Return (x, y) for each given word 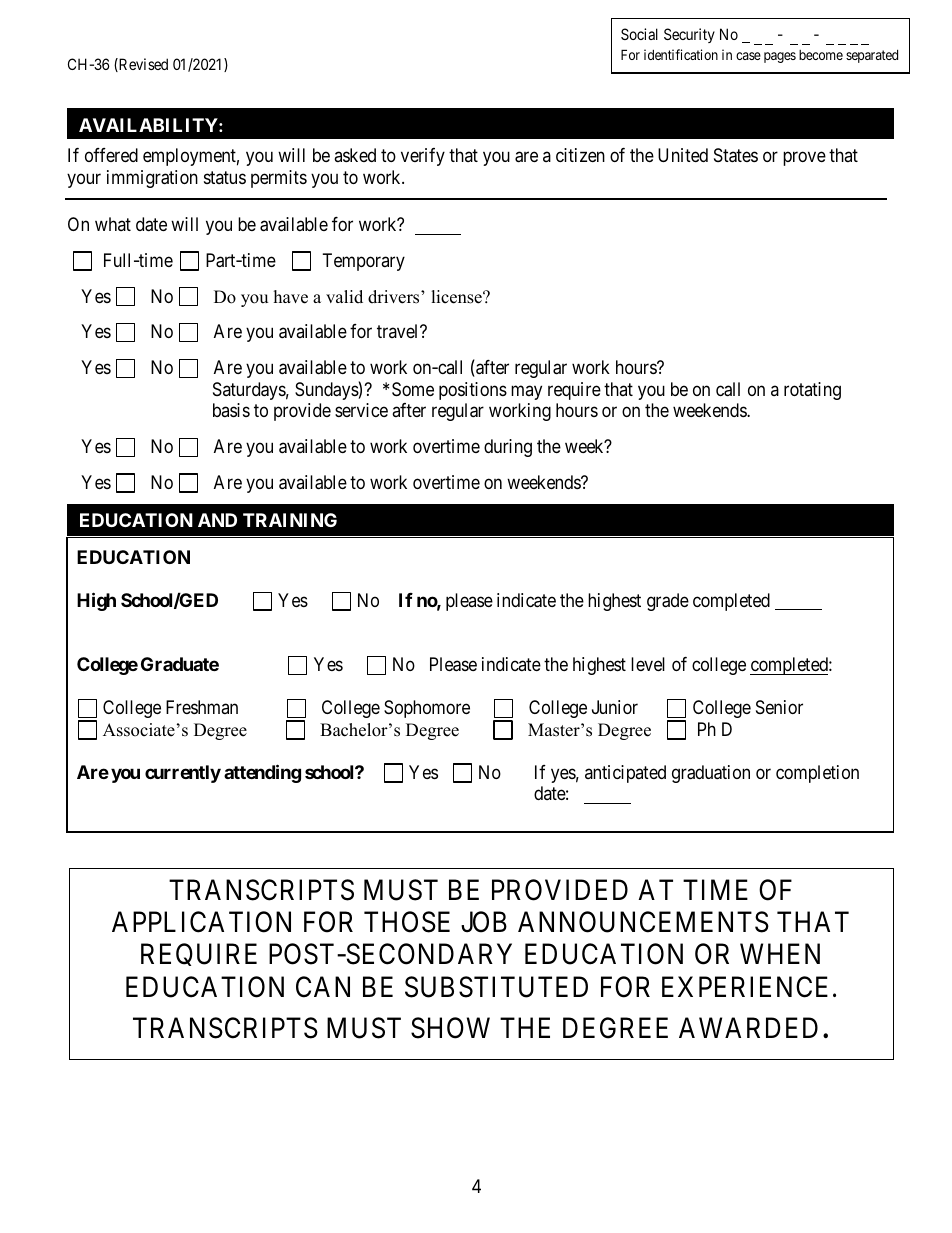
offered (111, 155)
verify (423, 157)
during (508, 448)
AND (217, 520)
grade (668, 602)
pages (780, 57)
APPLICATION (201, 922)
